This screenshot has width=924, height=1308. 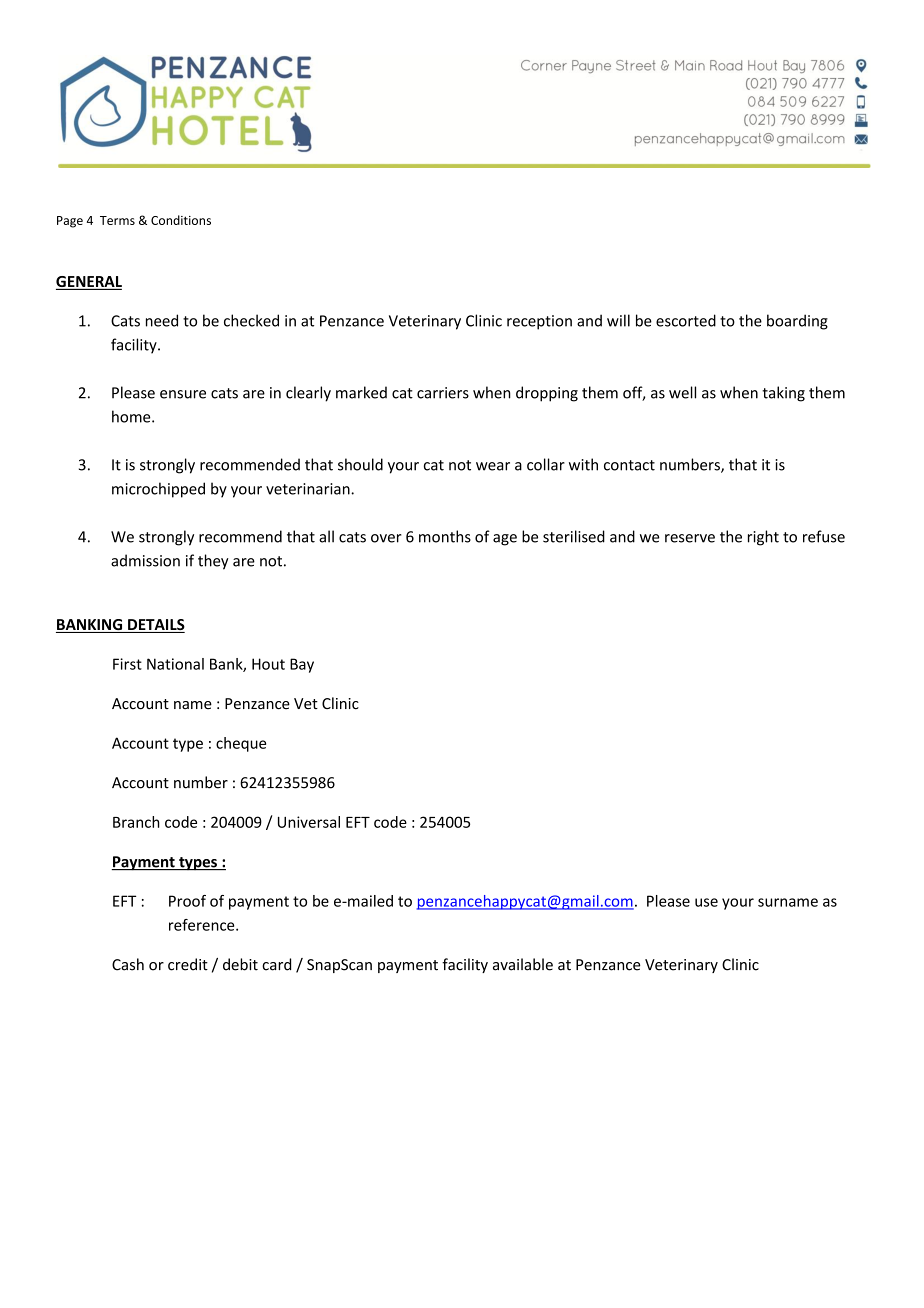 What do you see at coordinates (763, 538) in the screenshot?
I see `right` at bounding box center [763, 538].
